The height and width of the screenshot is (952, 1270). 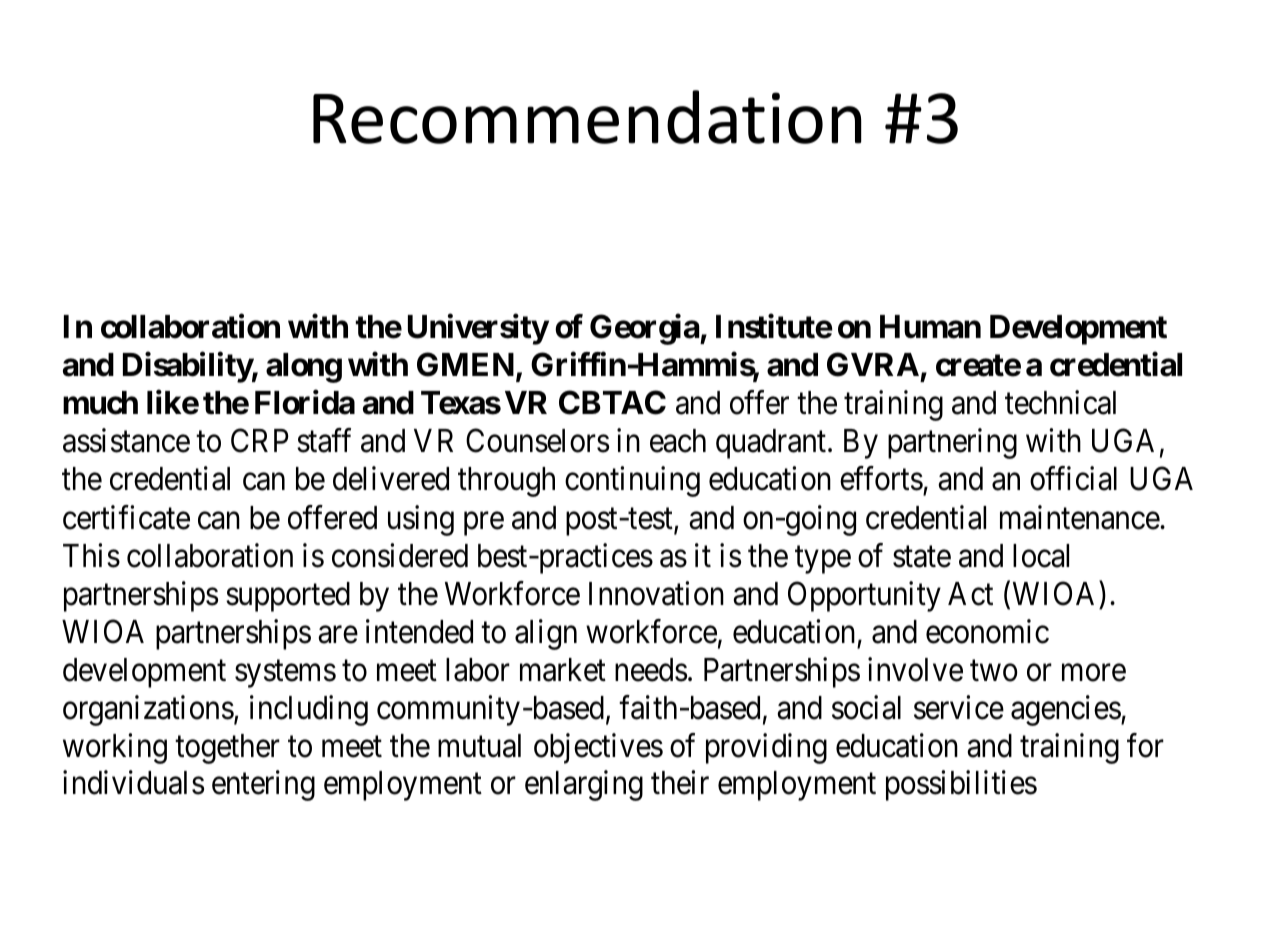 I want to click on service, so click(x=959, y=707).
